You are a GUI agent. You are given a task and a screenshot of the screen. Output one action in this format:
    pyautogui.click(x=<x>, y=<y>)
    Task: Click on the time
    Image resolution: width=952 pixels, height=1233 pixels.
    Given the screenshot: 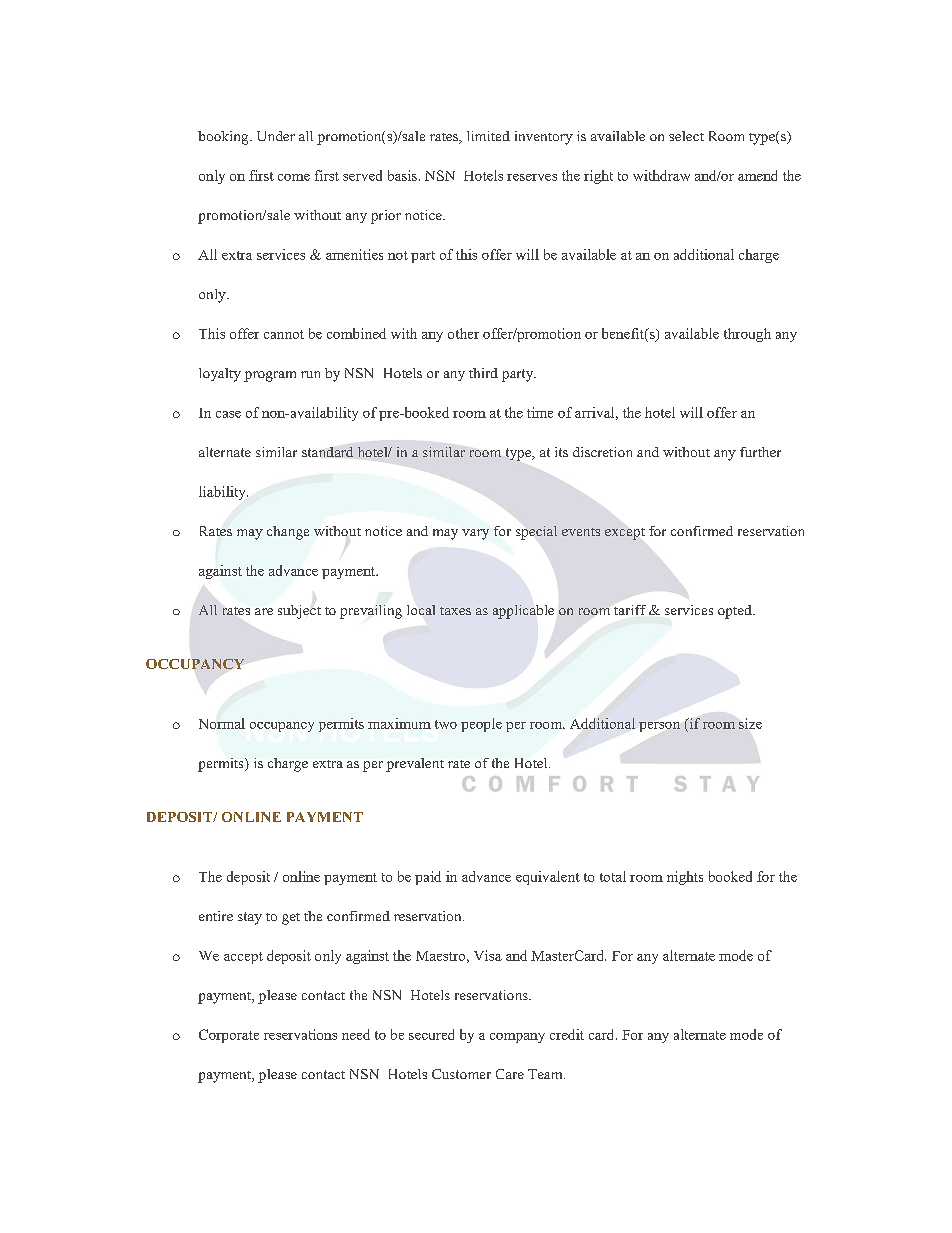 What is the action you would take?
    pyautogui.click(x=540, y=412)
